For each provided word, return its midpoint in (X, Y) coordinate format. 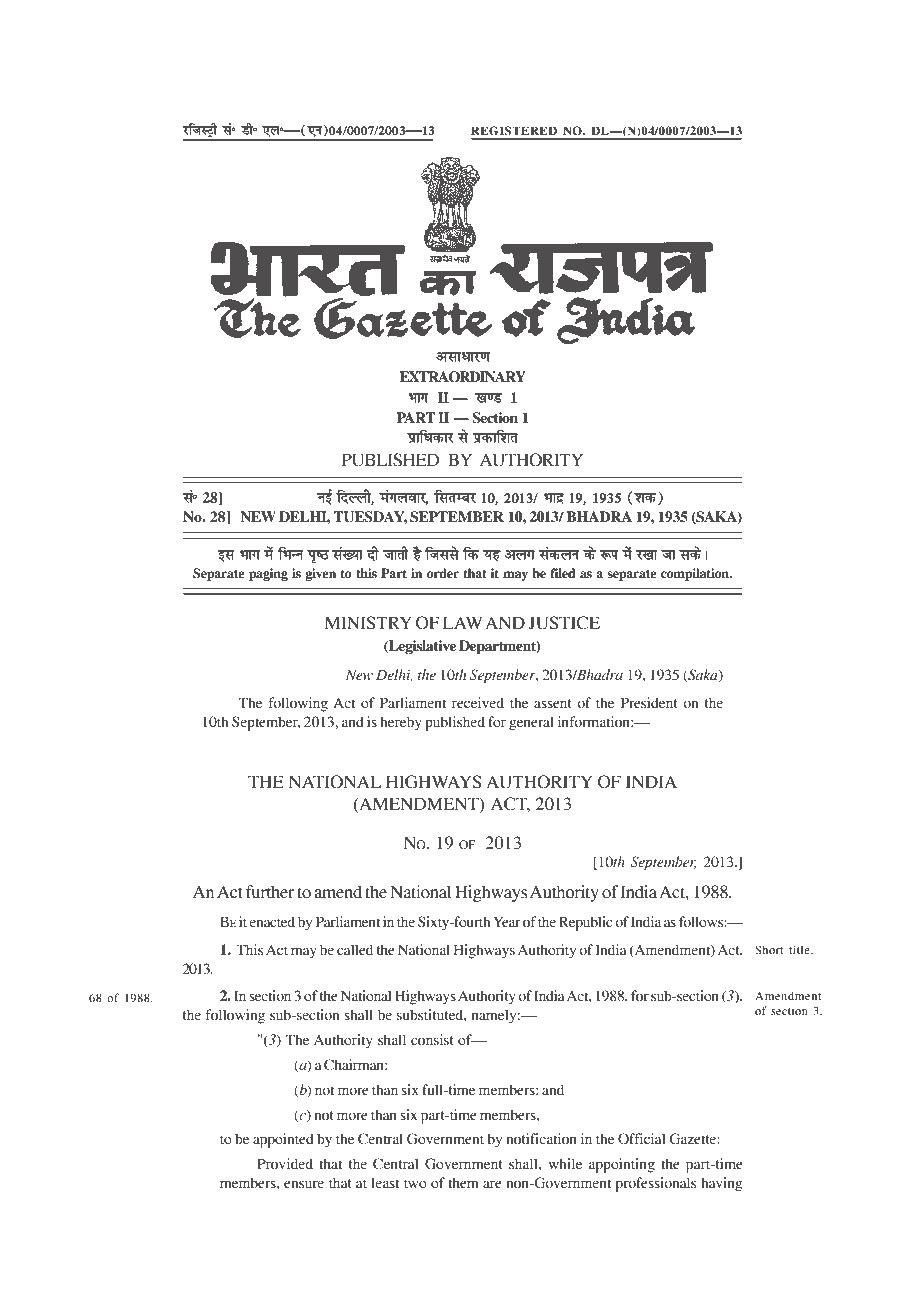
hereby (401, 723)
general (531, 723)
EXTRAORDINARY (462, 377)
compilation (696, 574)
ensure (304, 1184)
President (649, 703)
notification (541, 1139)
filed (562, 573)
